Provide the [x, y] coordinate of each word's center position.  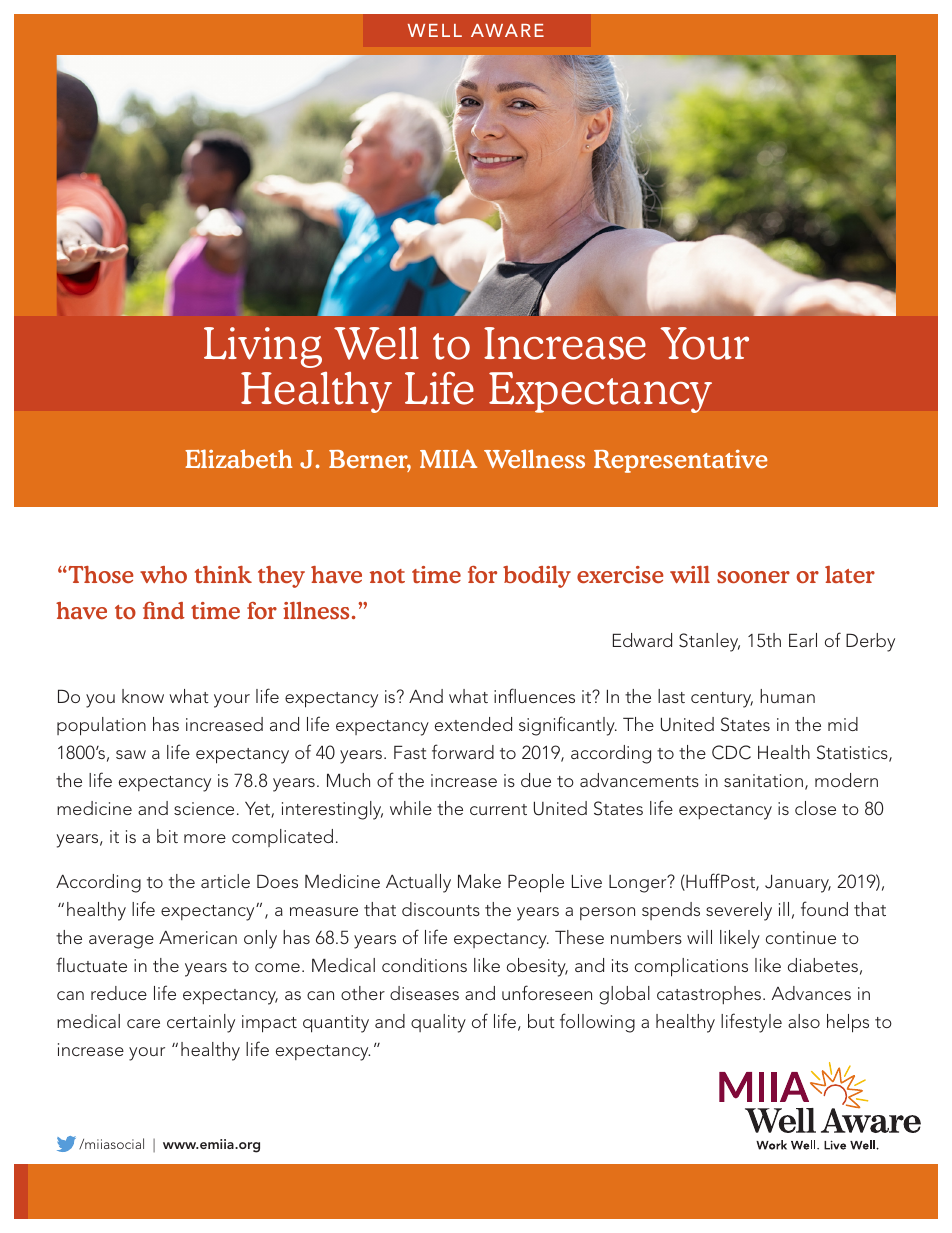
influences [534, 695]
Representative [680, 461]
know [143, 696]
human [787, 696]
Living [263, 347]
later [850, 574]
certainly [201, 1023]
